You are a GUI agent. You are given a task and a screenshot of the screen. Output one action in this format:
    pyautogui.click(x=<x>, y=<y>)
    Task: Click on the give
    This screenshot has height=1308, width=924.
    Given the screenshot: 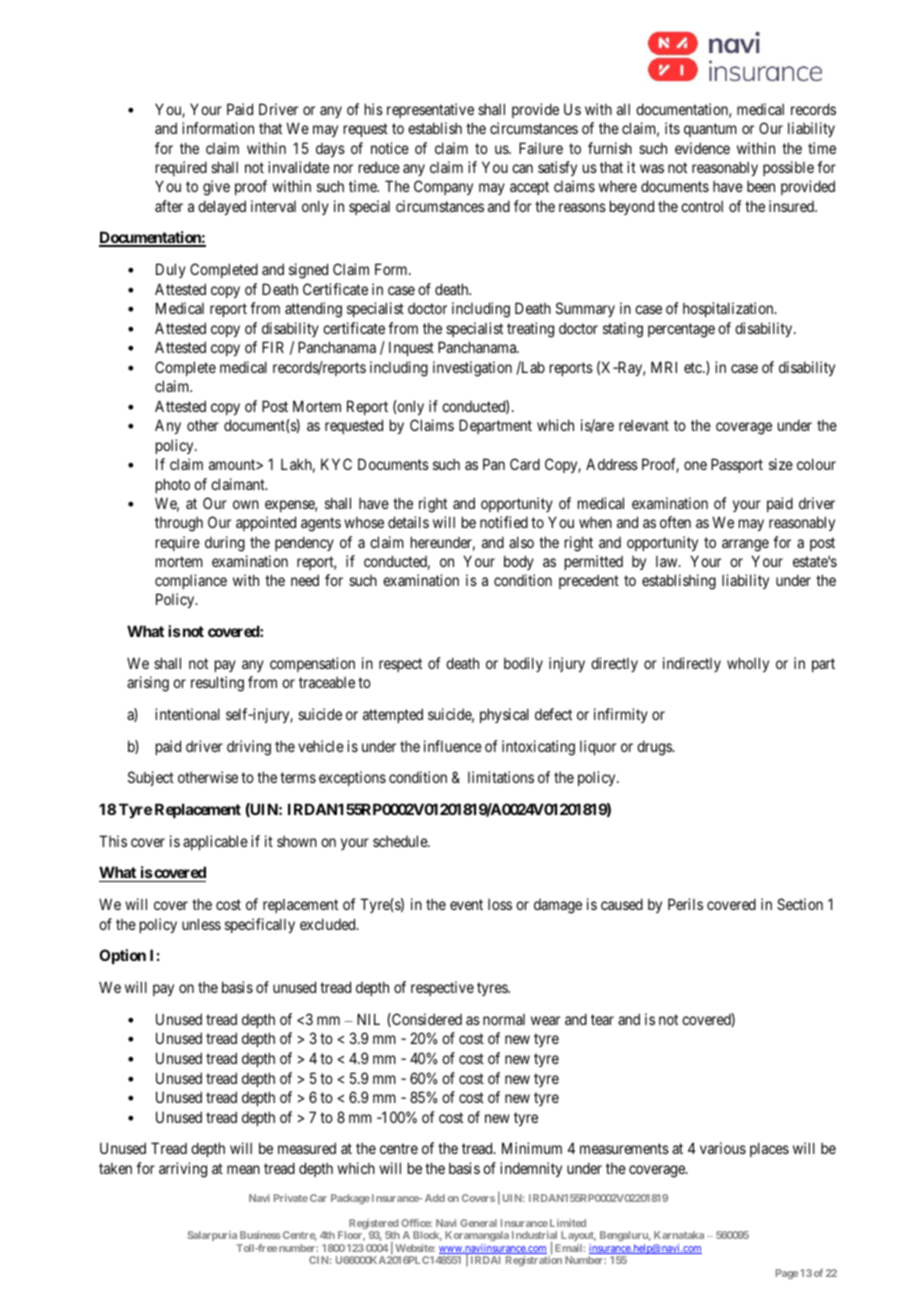 What is the action you would take?
    pyautogui.click(x=216, y=188)
